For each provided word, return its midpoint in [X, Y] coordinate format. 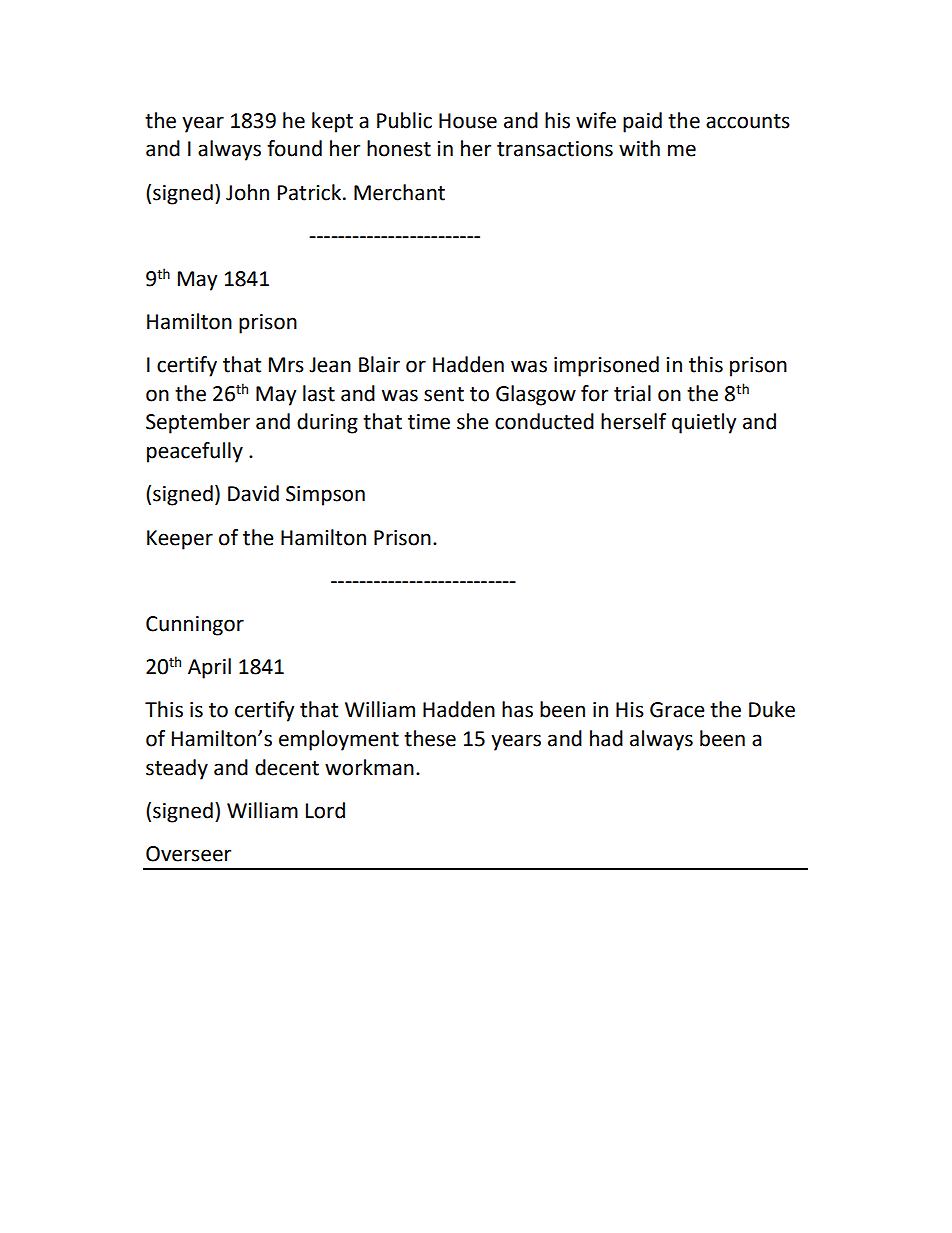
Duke [772, 709]
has [517, 709]
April [209, 668]
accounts [748, 121]
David [253, 493]
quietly [704, 423]
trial [632, 393]
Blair [379, 364]
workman [369, 767]
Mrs [286, 365]
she [473, 421]
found [294, 148]
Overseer [188, 854]
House [468, 121]
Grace [677, 710]
